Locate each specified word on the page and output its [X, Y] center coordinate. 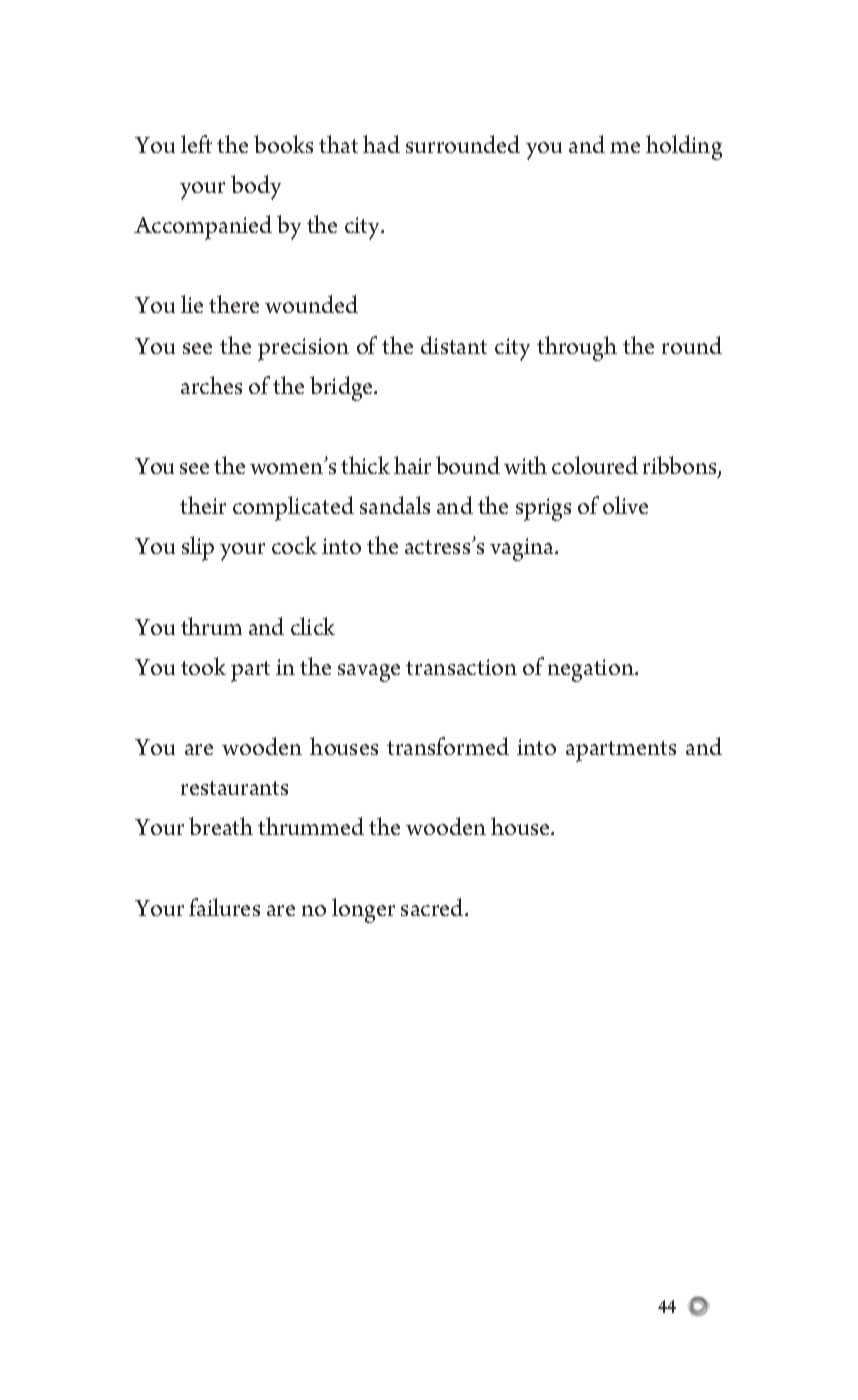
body [256, 187]
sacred [433, 907]
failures [224, 907]
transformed [448, 746]
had [381, 144]
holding [684, 147]
